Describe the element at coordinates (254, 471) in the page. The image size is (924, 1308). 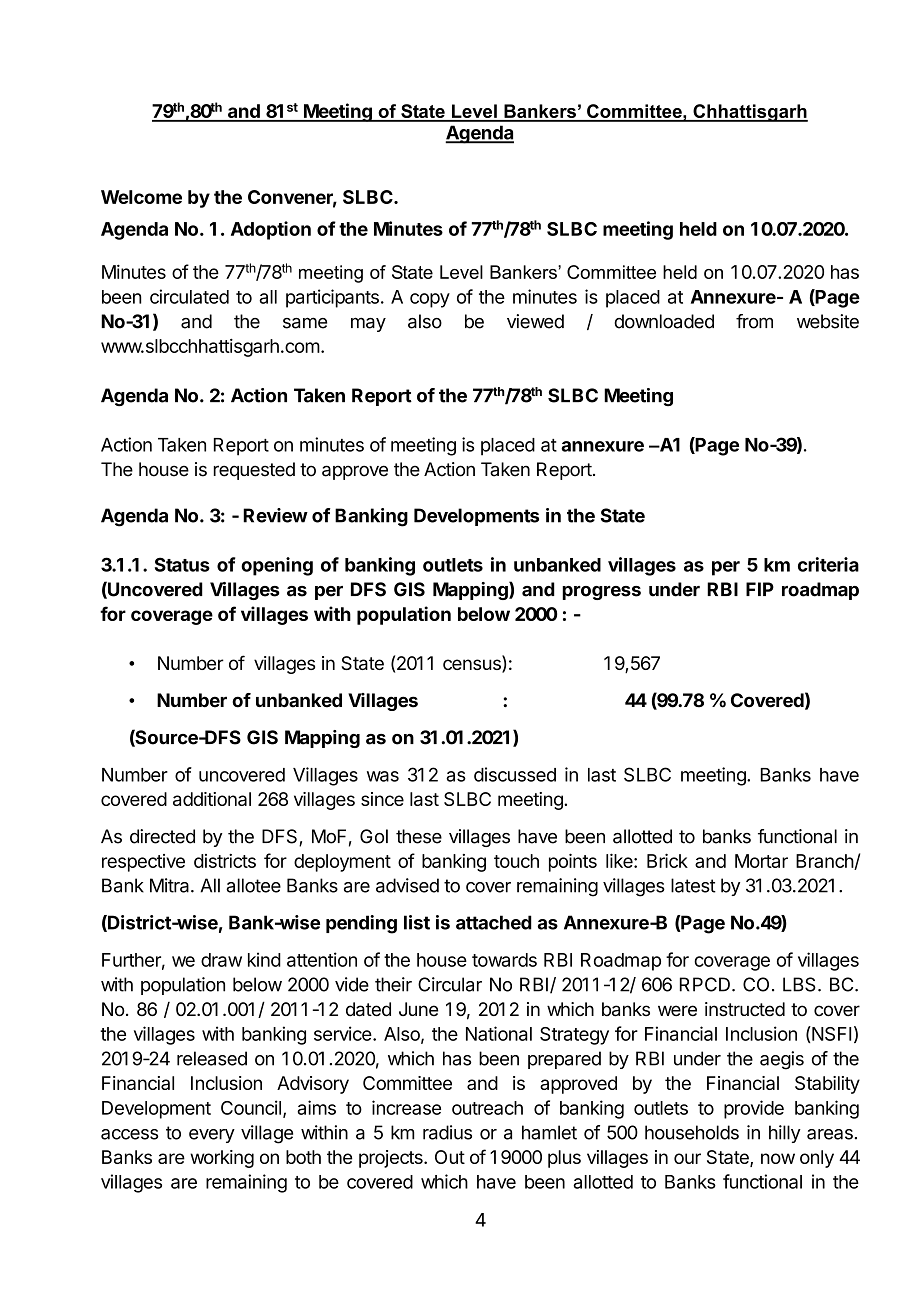
I see `requested` at that location.
